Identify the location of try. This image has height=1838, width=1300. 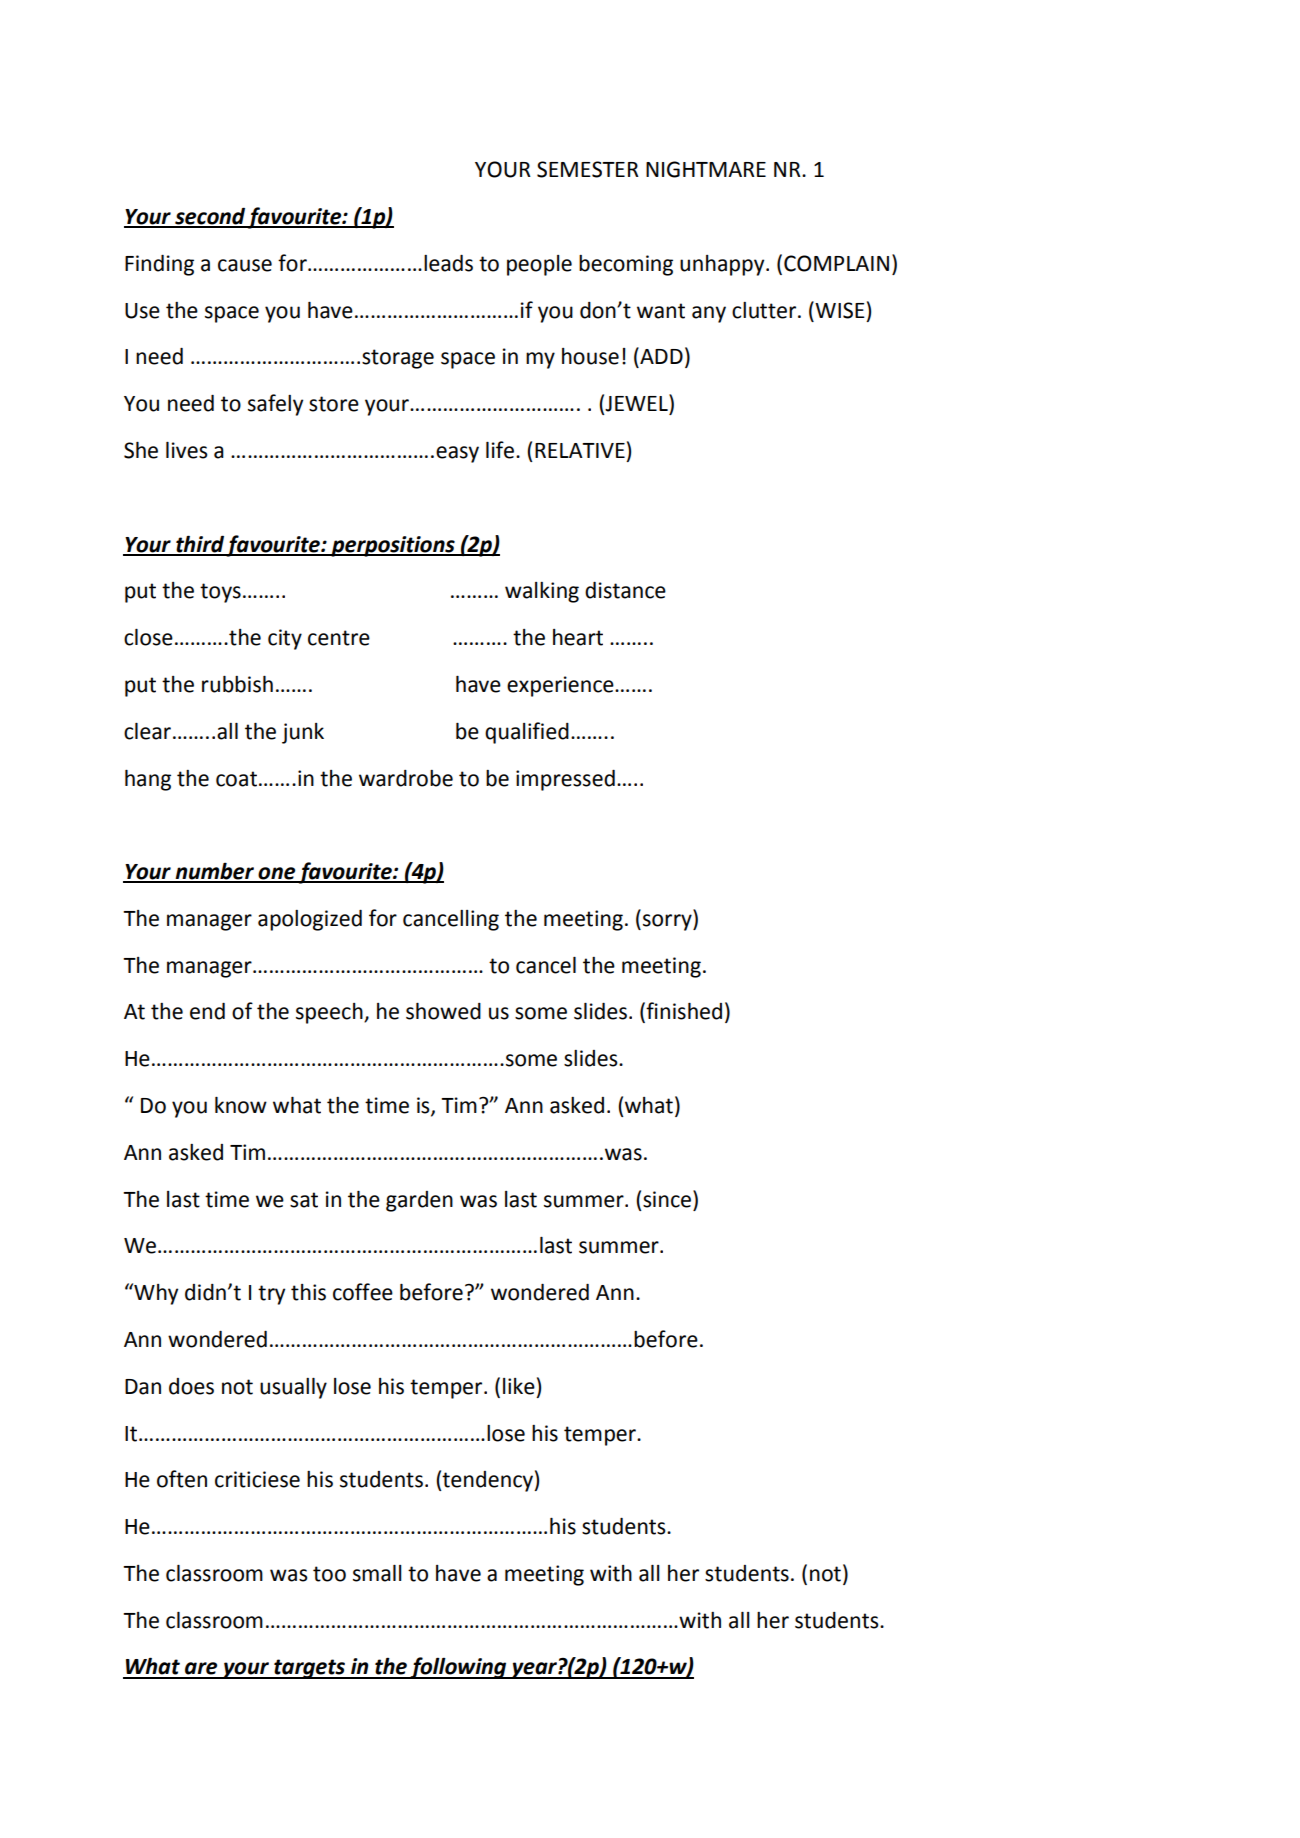
(271, 1295).
